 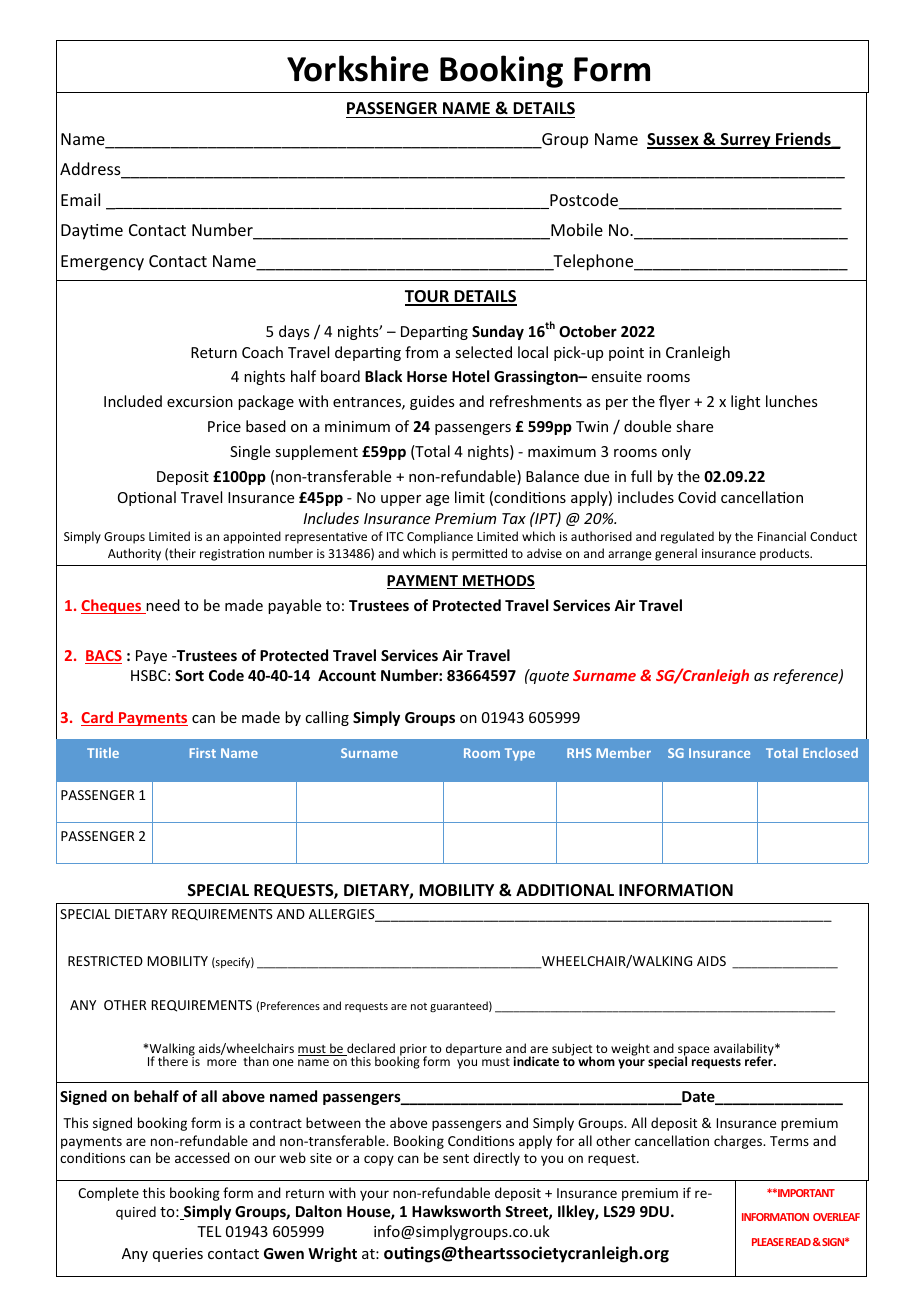 I want to click on First, so click(x=203, y=753).
